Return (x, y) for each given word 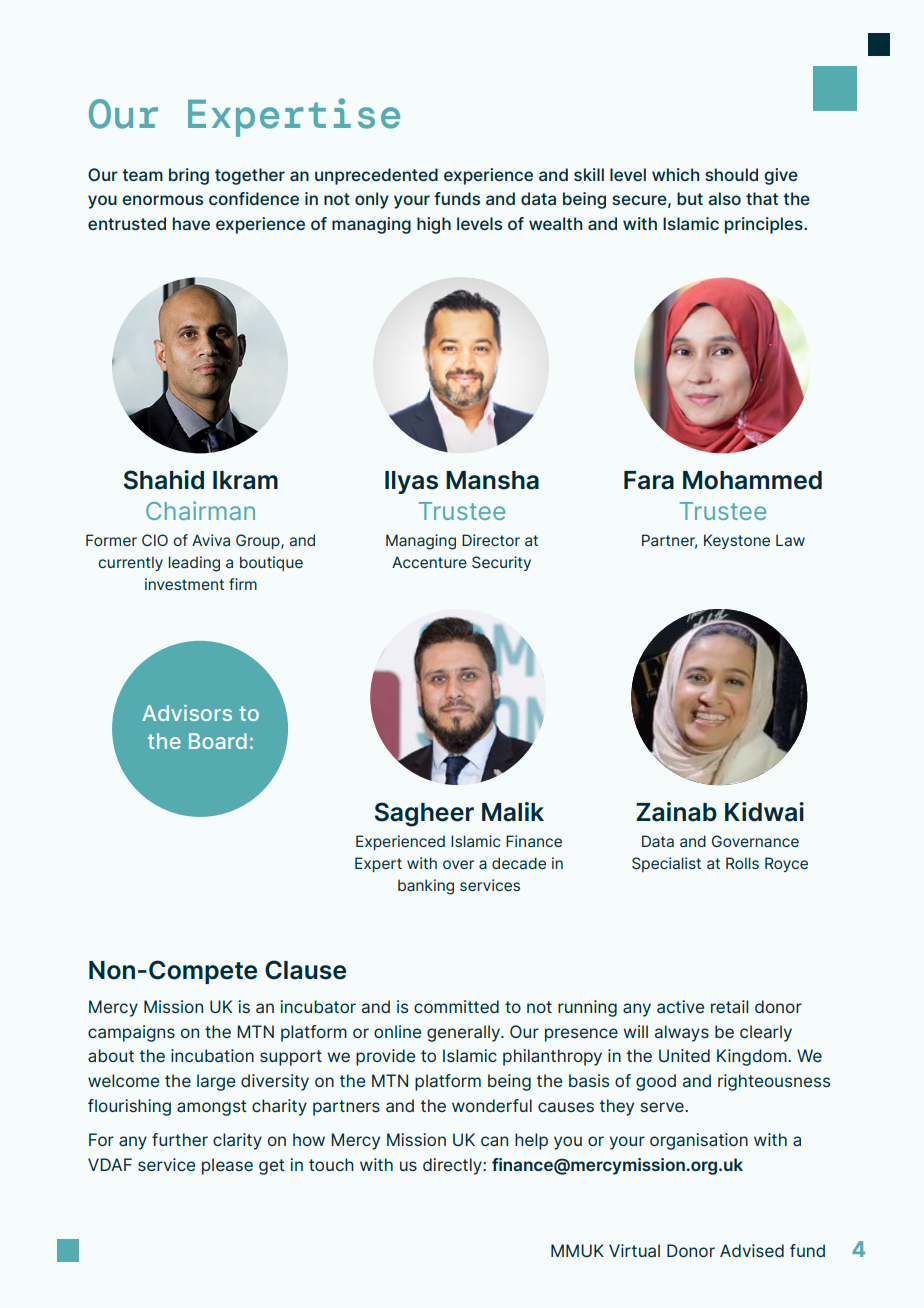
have (191, 223)
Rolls (742, 863)
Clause (305, 970)
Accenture (429, 562)
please (227, 1166)
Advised (752, 1250)
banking (426, 887)
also (724, 198)
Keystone (737, 541)
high (434, 225)
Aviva (211, 540)
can (494, 1141)
